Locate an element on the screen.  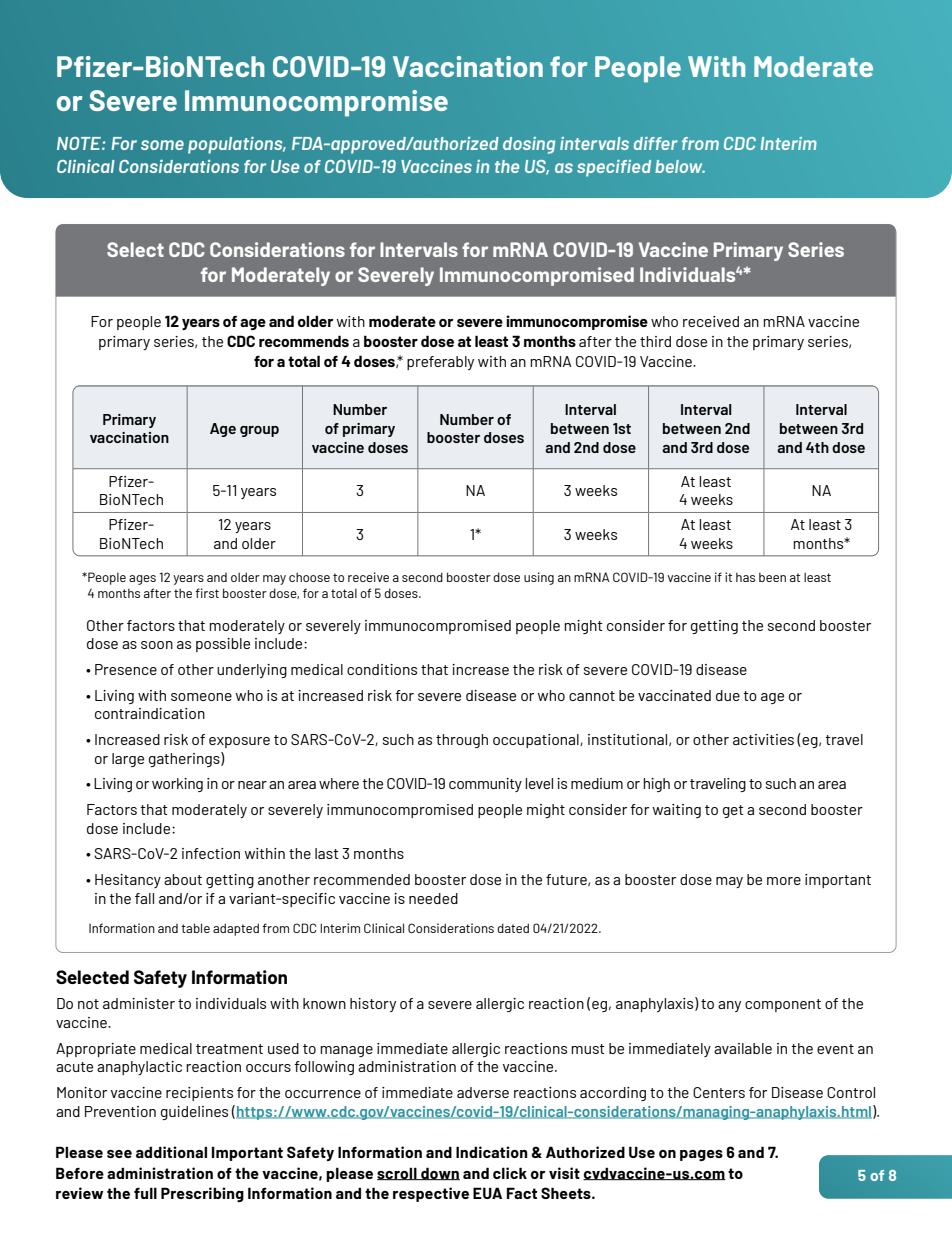
preferably is located at coordinates (440, 363).
